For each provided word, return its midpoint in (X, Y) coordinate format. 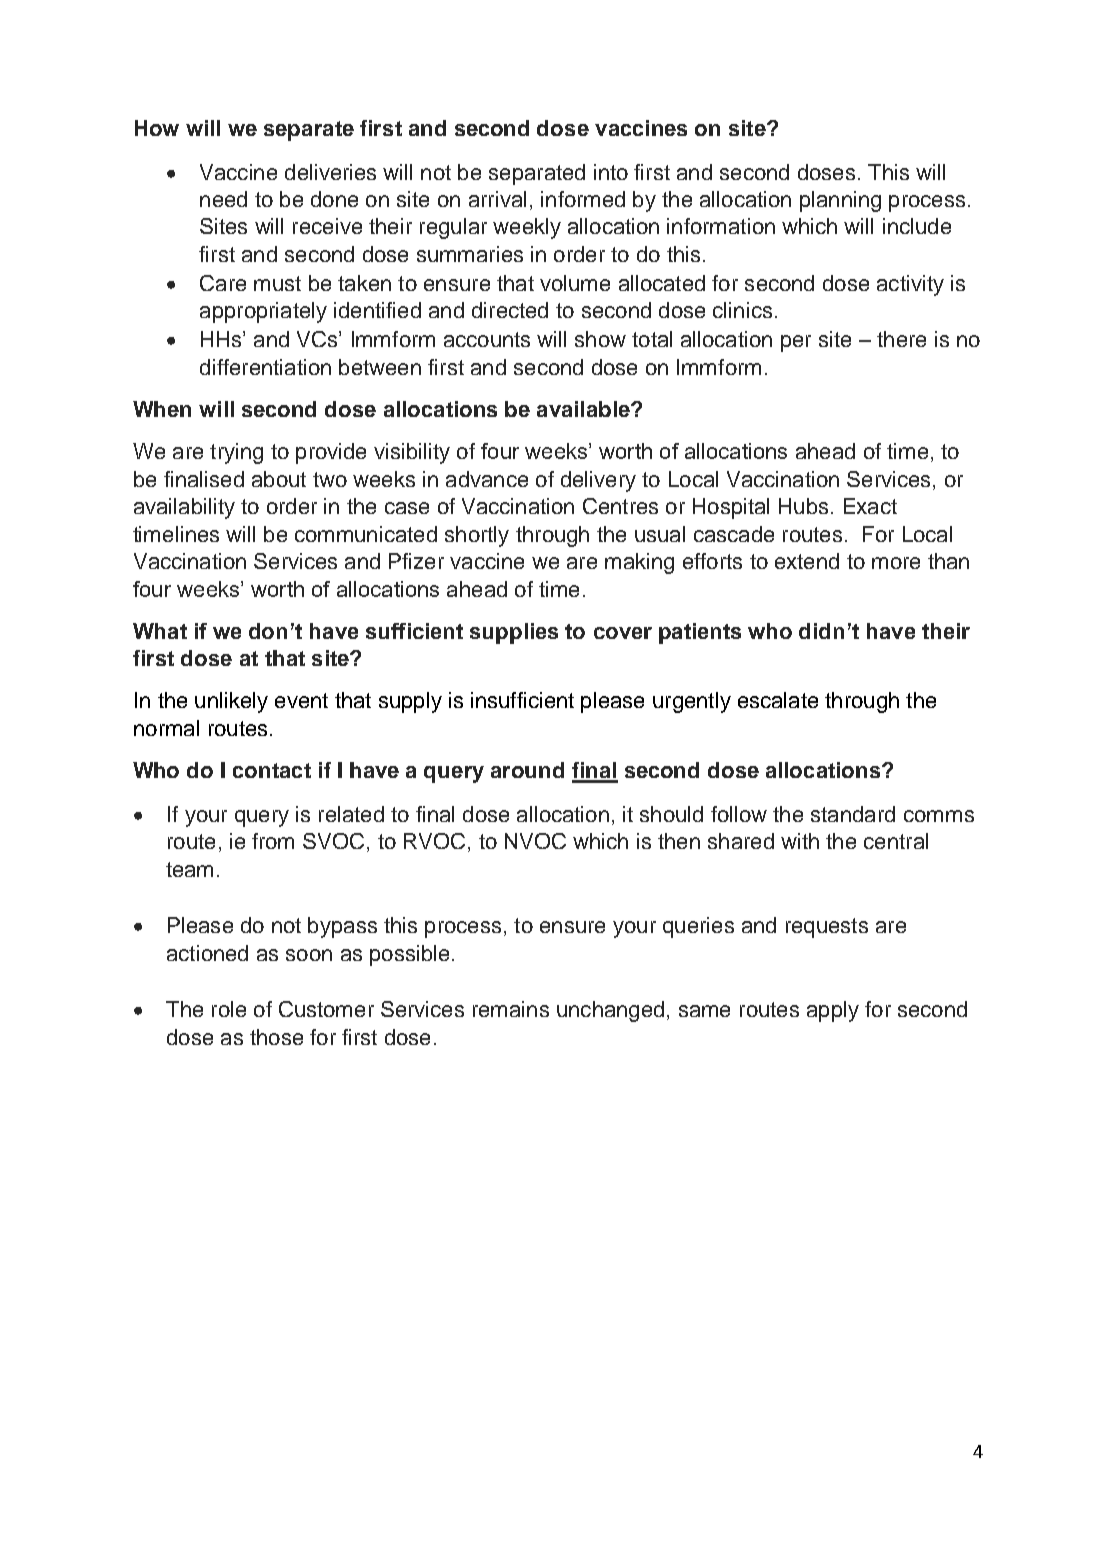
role (229, 1009)
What (160, 631)
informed (583, 199)
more (896, 563)
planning (840, 201)
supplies (514, 633)
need (223, 199)
